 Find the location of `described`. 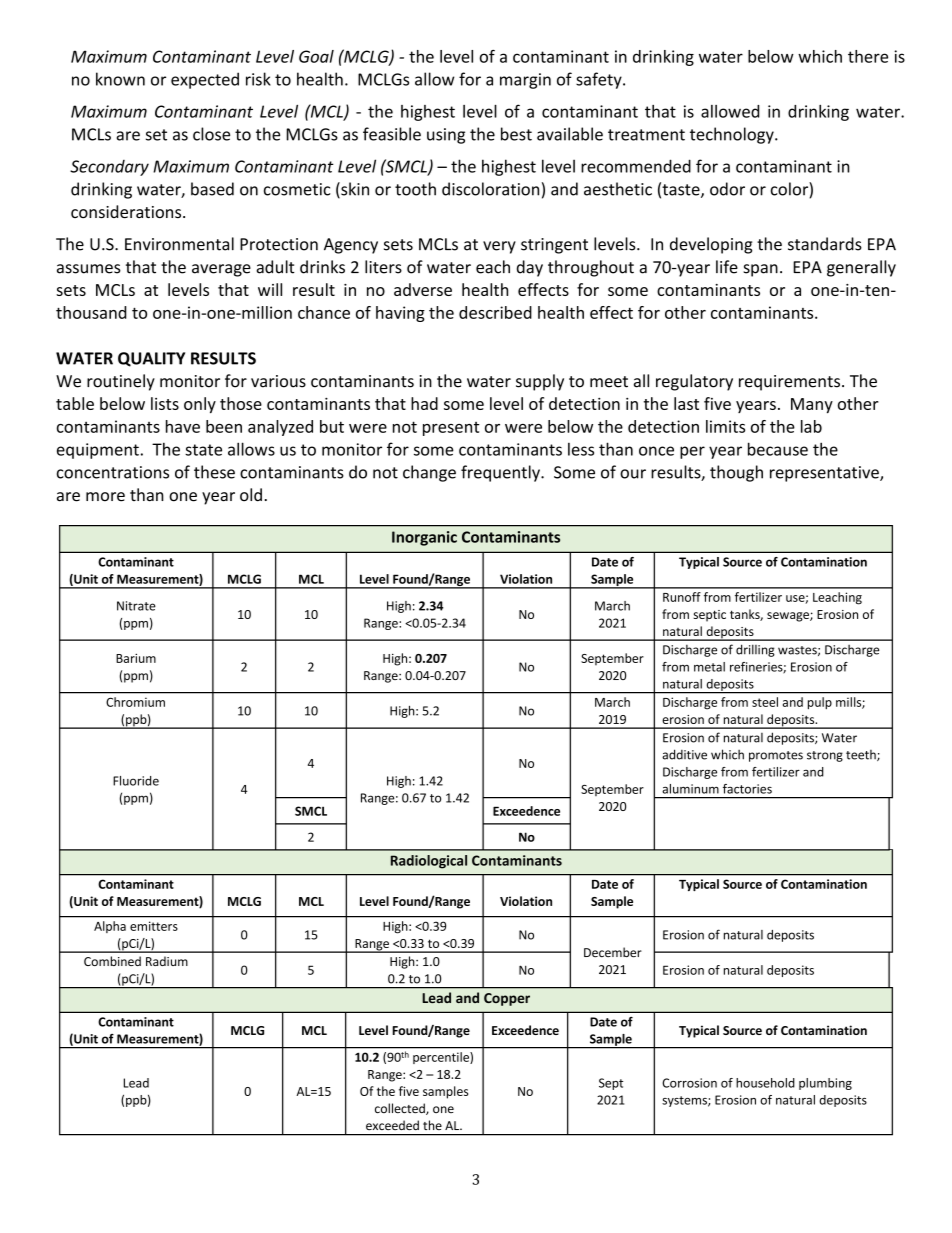

described is located at coordinates (495, 312).
